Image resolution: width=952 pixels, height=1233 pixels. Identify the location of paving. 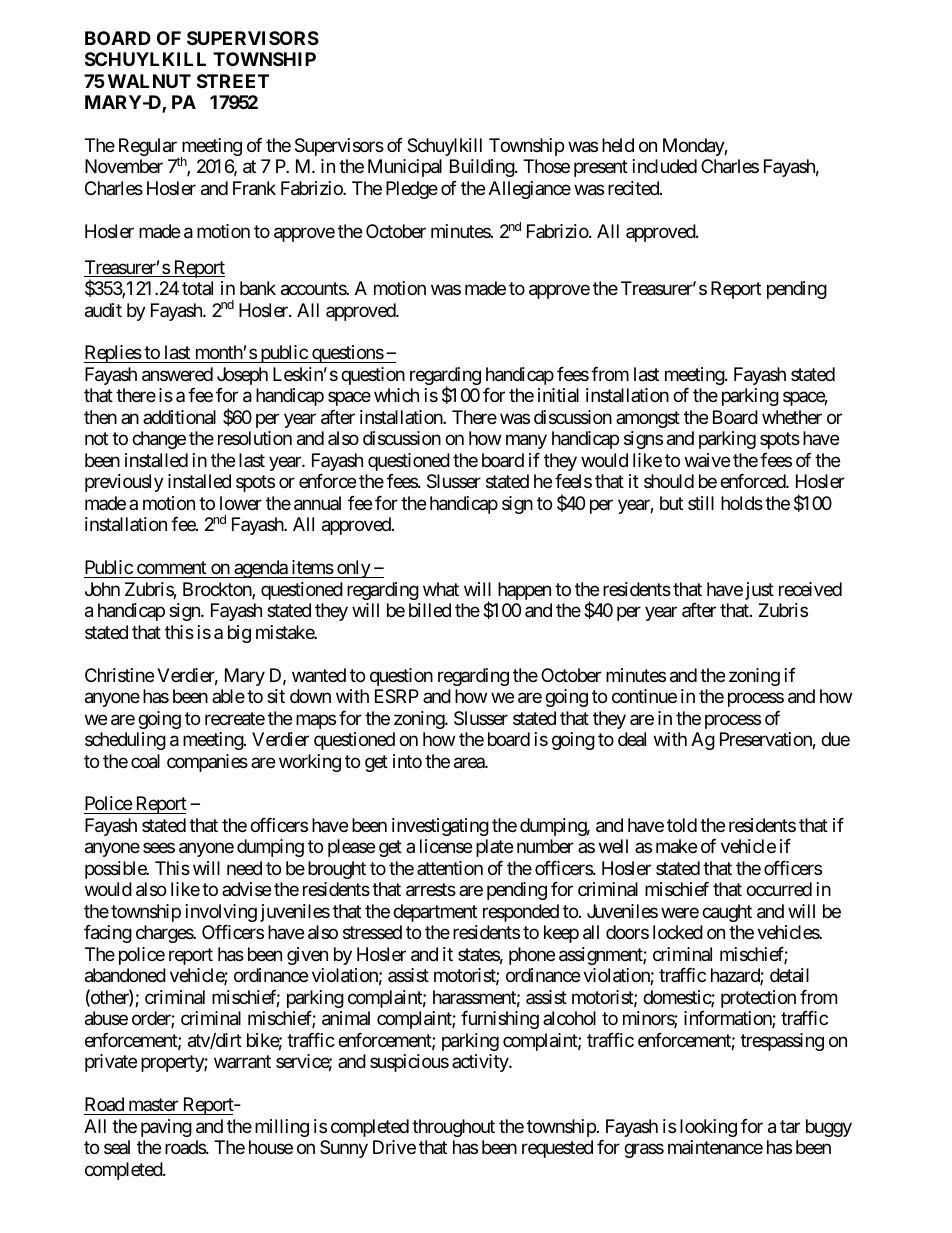
(166, 1128).
